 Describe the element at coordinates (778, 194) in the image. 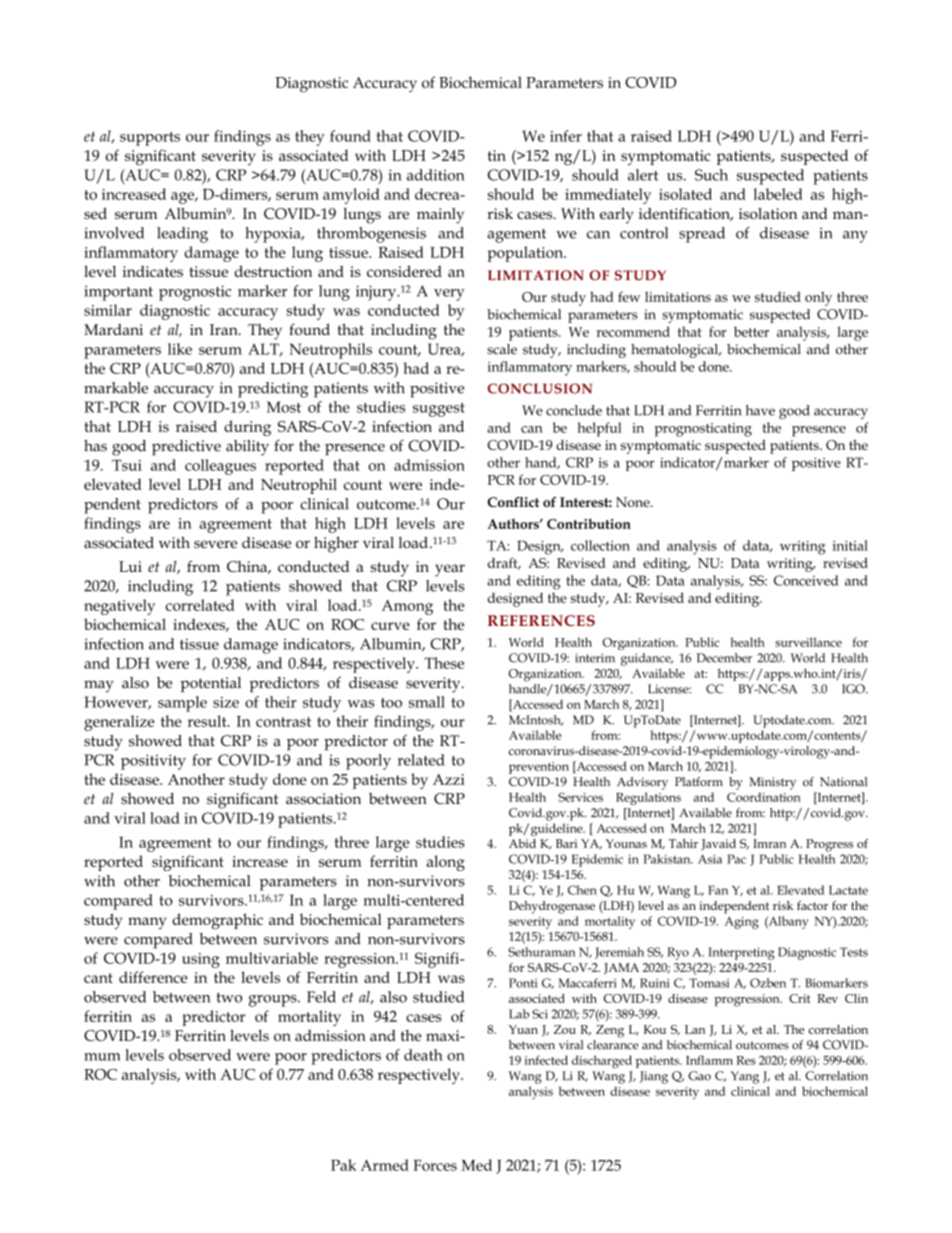

I see `labeled` at that location.
